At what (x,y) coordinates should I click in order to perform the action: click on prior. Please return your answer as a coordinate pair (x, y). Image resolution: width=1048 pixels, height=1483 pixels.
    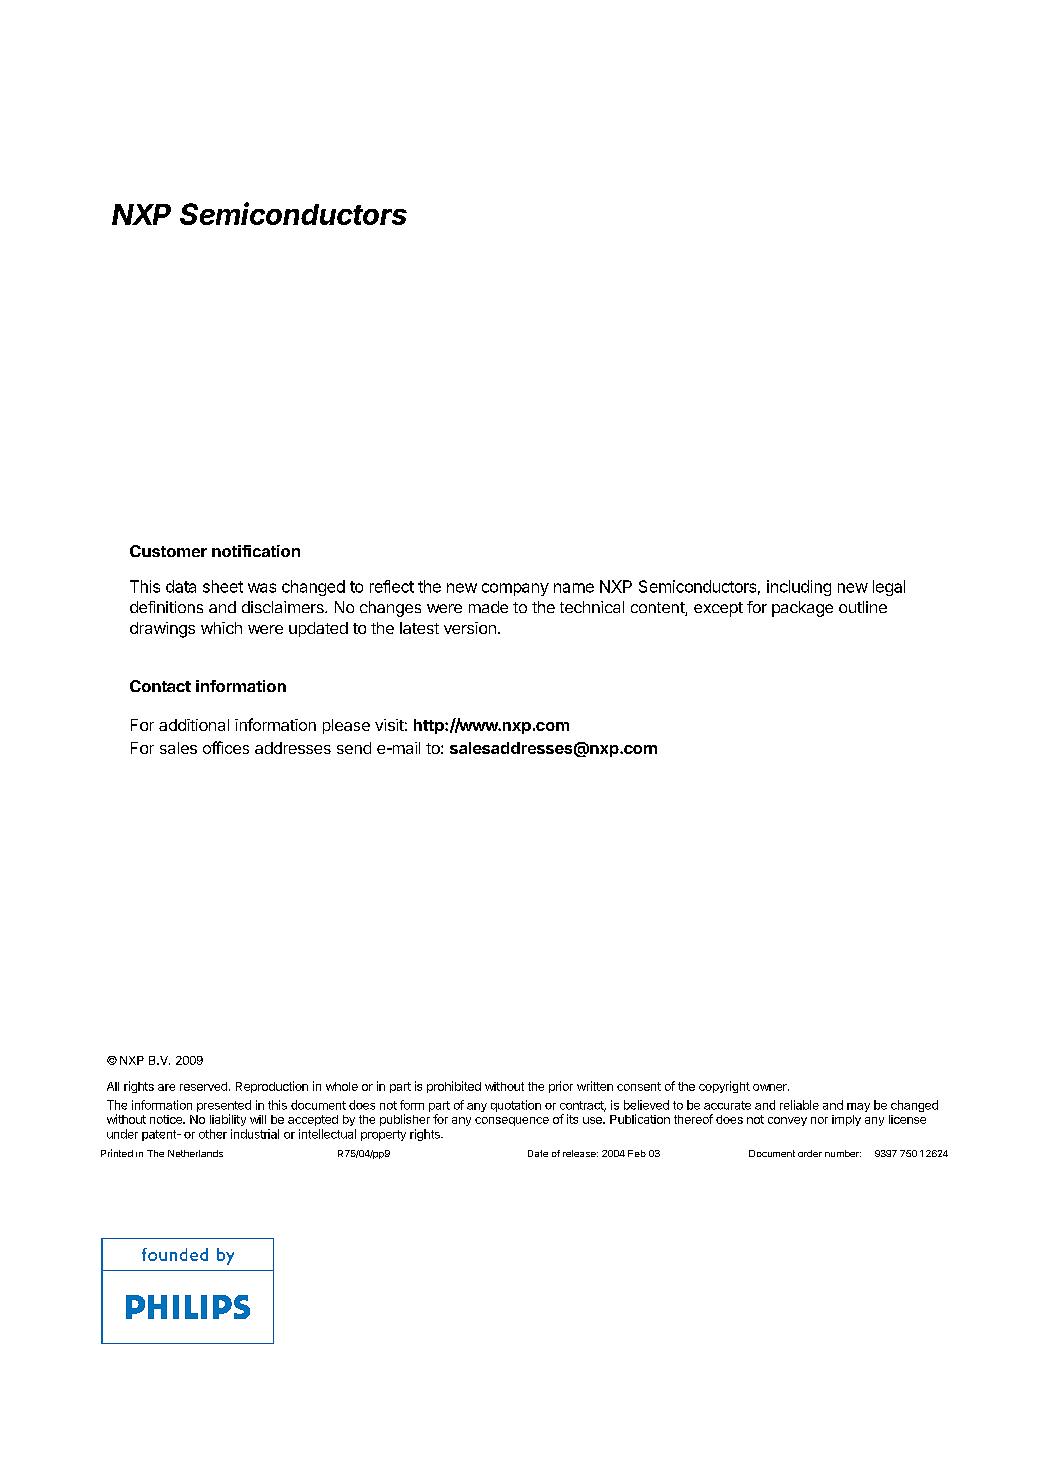
    Looking at the image, I should click on (561, 1087).
